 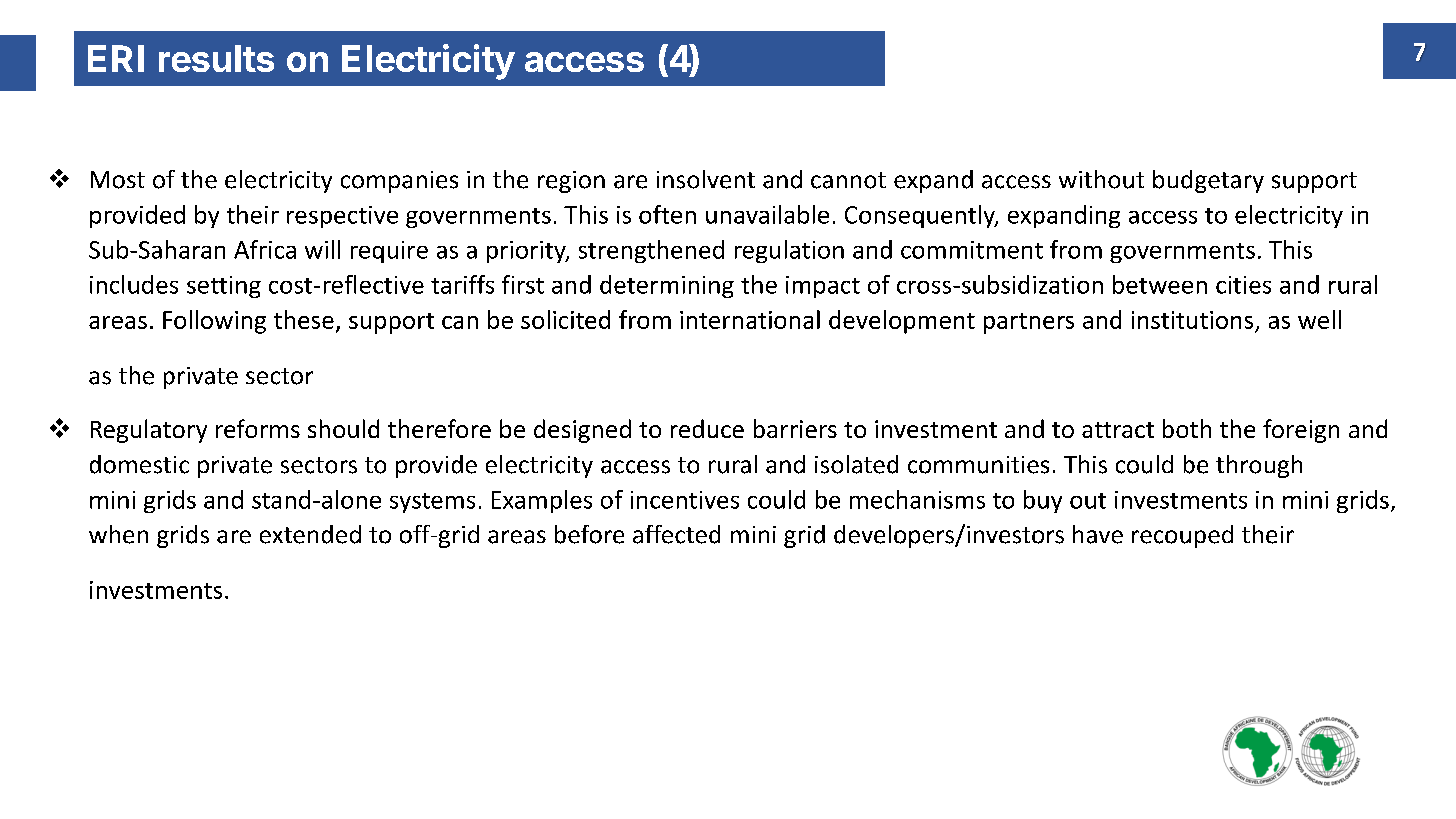 What do you see at coordinates (216, 58) in the screenshot?
I see `results` at bounding box center [216, 58].
